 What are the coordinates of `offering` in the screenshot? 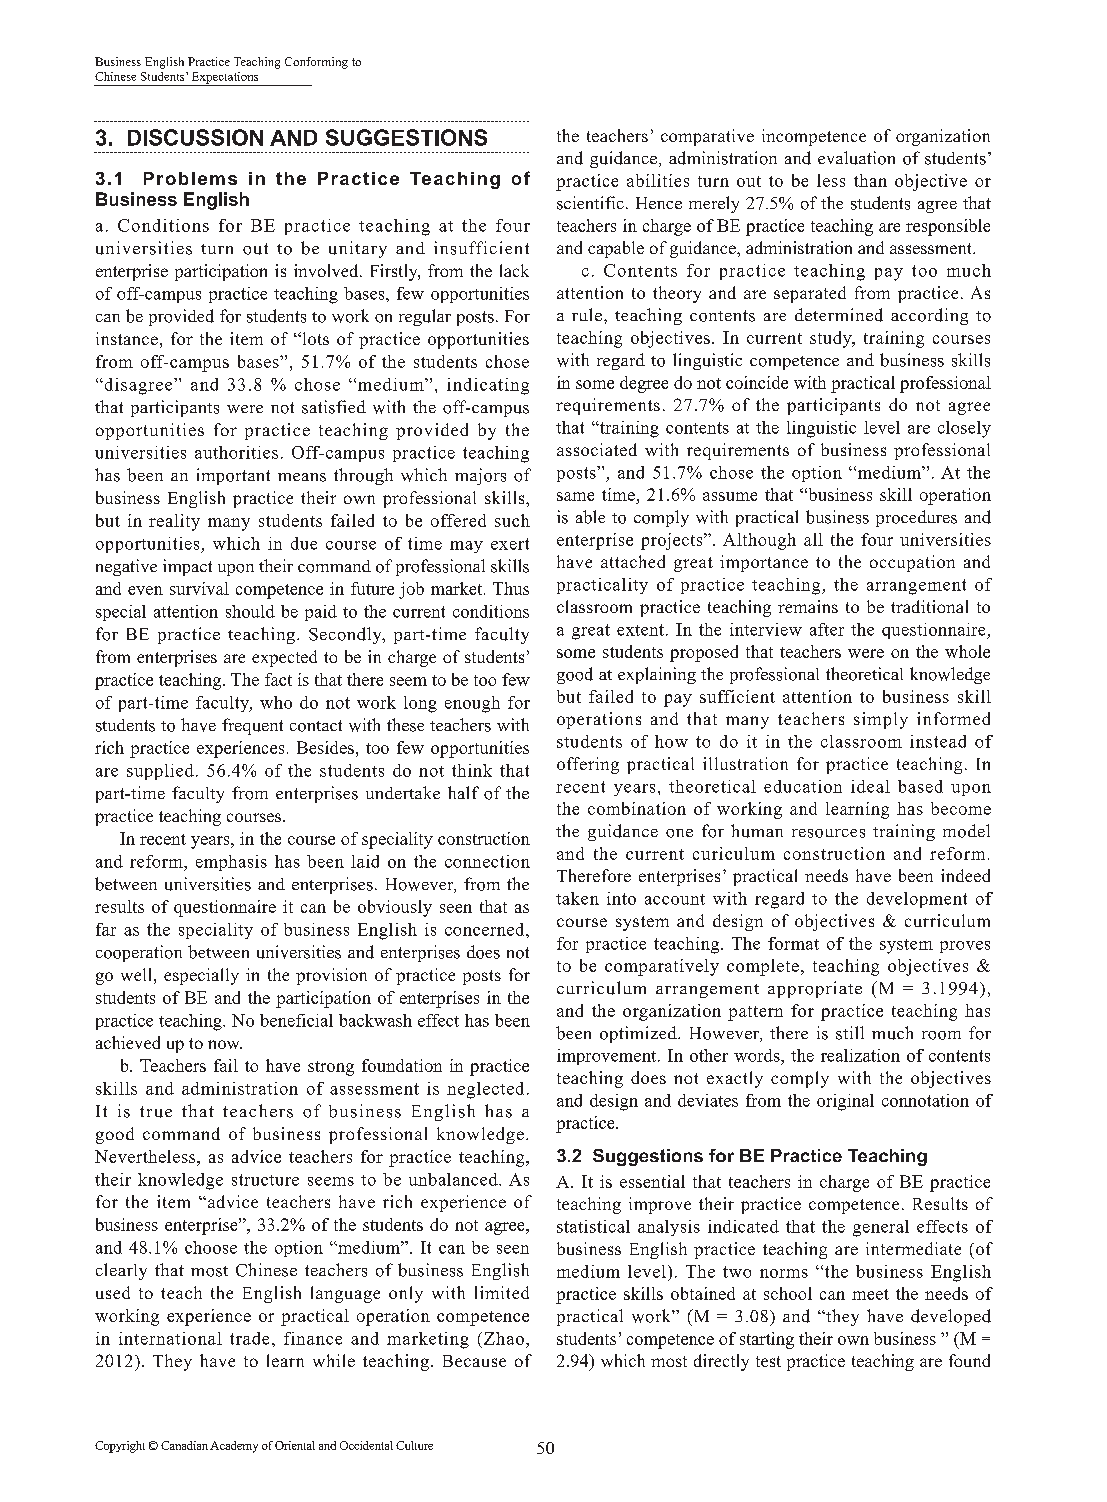 It's located at (588, 765).
